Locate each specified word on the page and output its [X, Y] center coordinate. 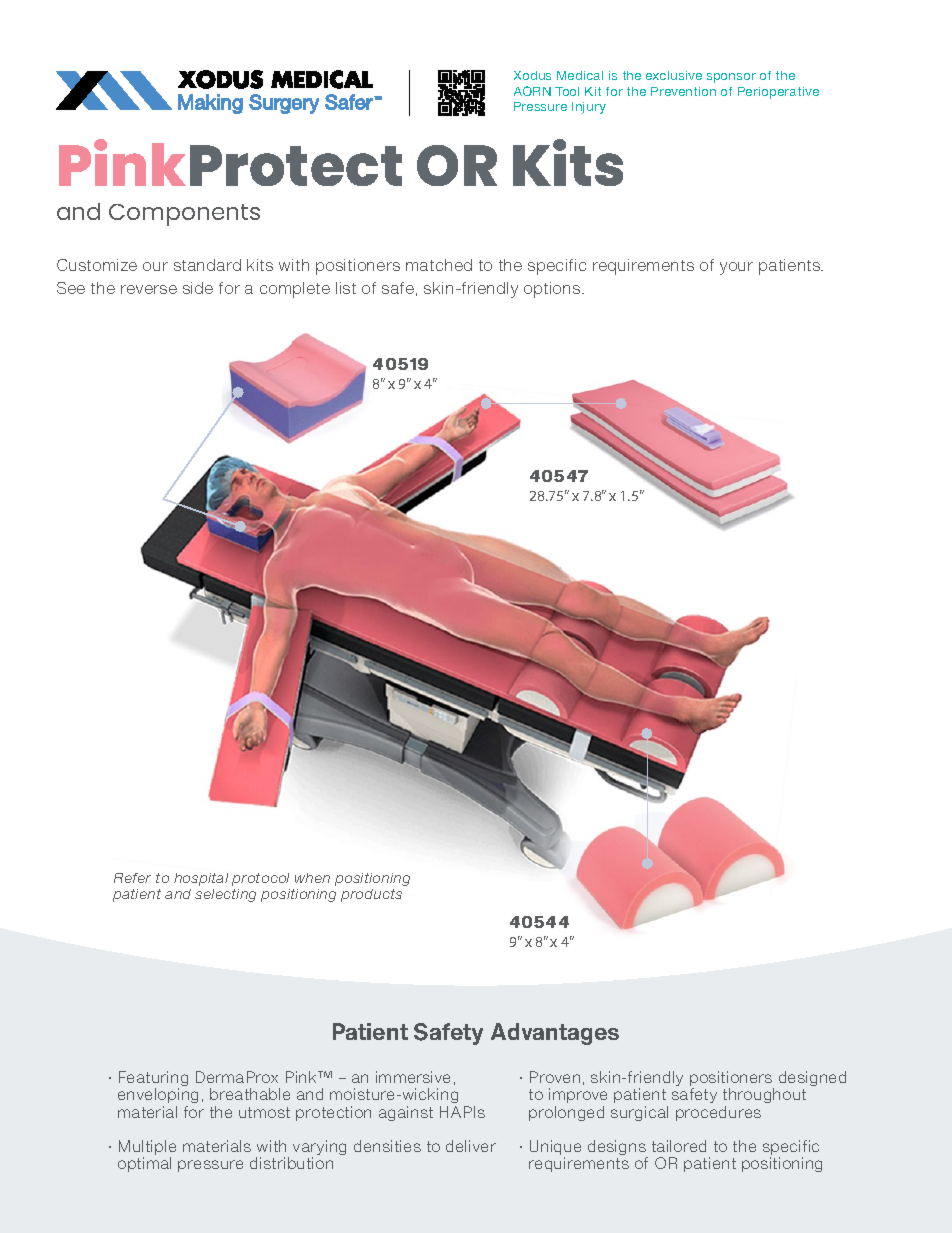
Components [184, 215]
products [371, 895]
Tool [567, 91]
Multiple [147, 1149]
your [736, 268]
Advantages [555, 1034]
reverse [149, 289]
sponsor [731, 78]
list [346, 288]
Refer [132, 878]
